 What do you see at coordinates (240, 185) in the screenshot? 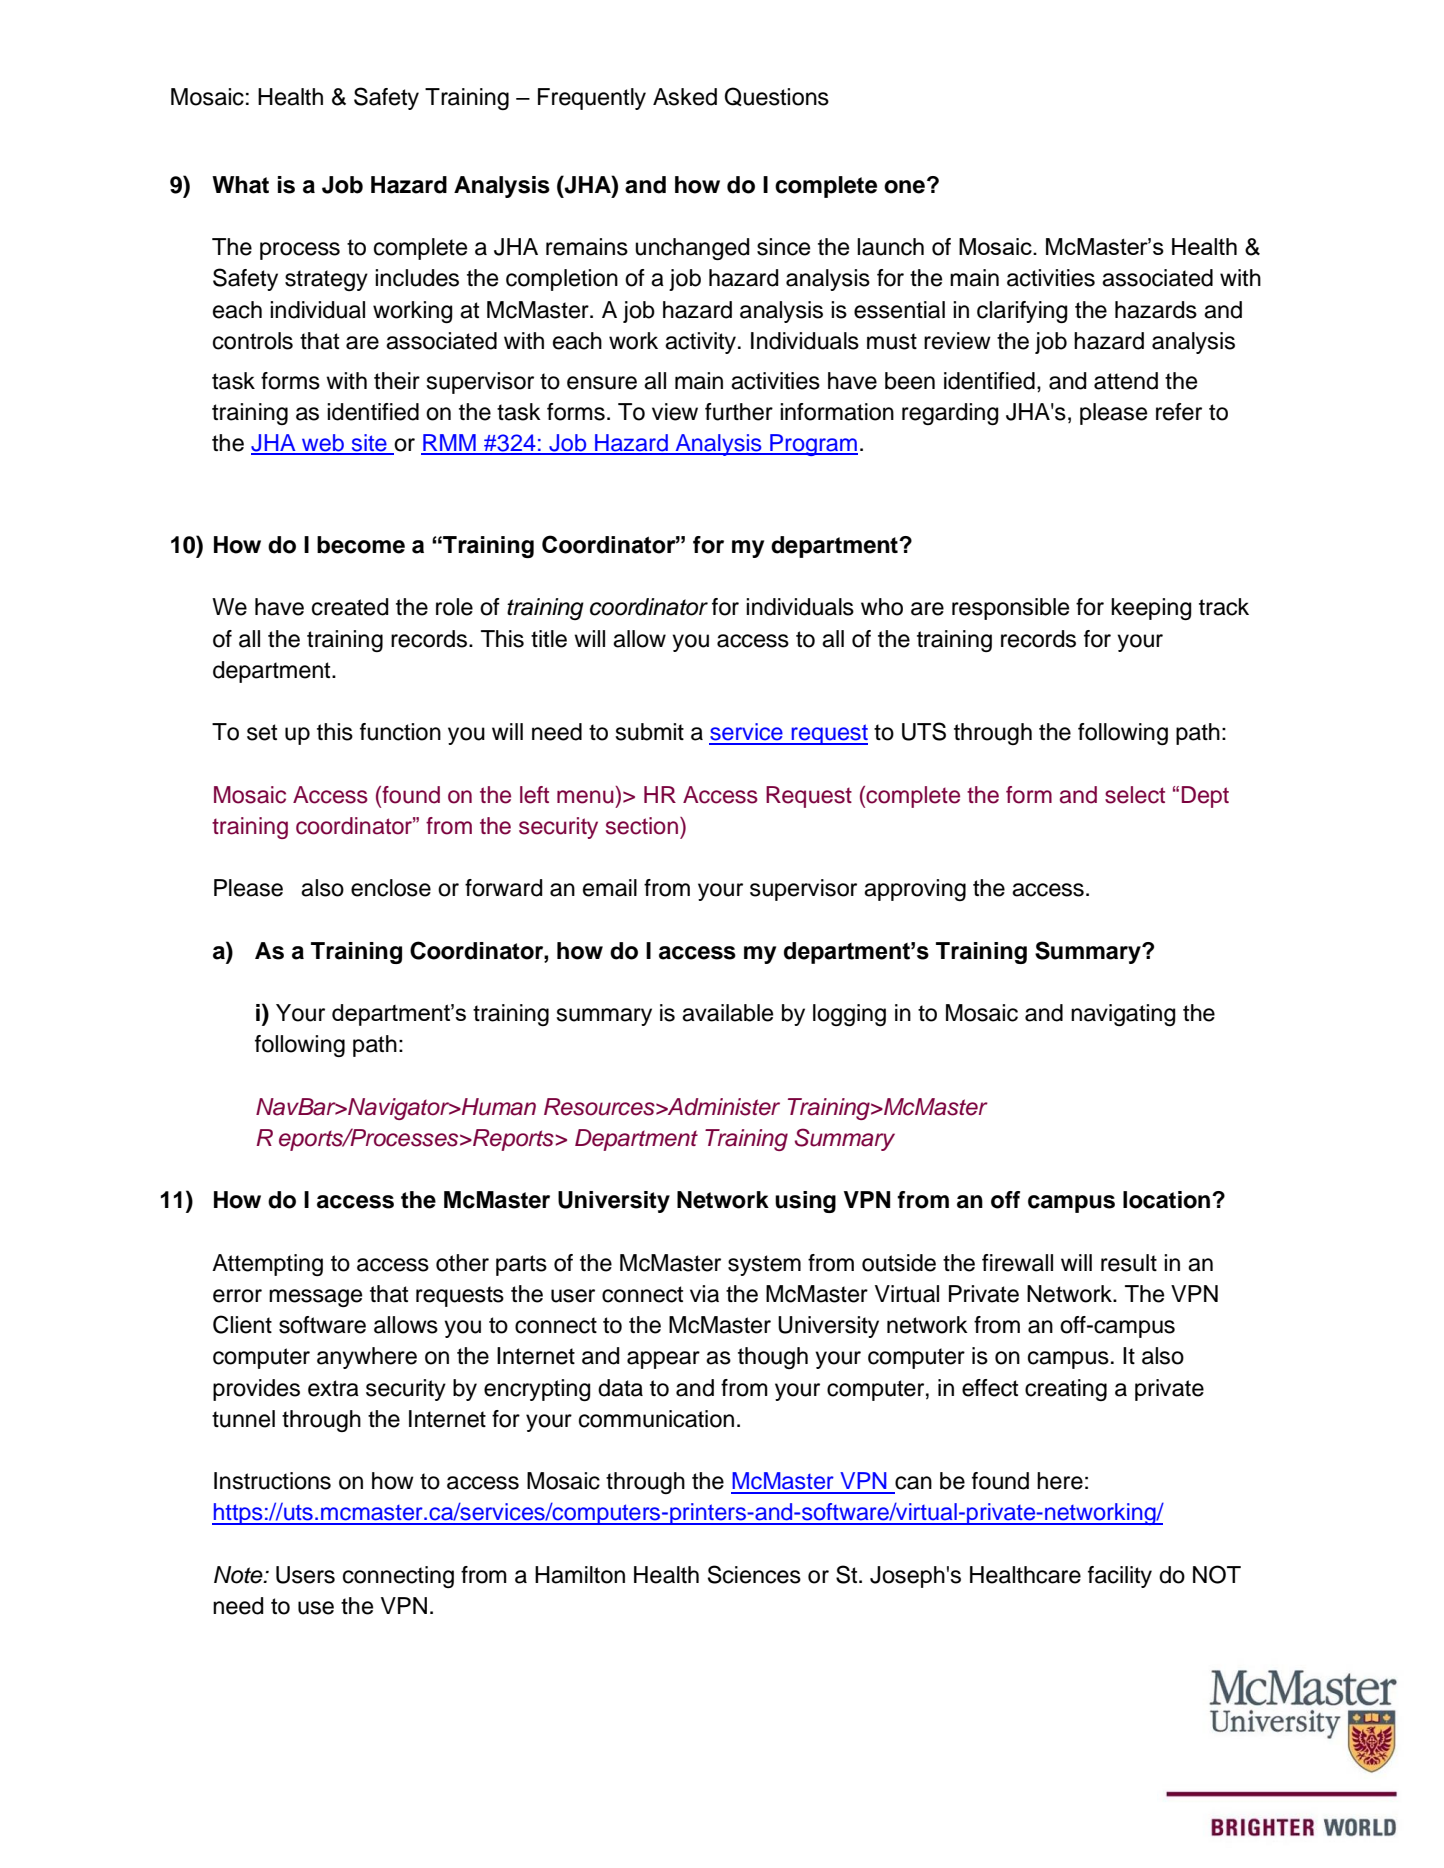
I see `What` at bounding box center [240, 185].
